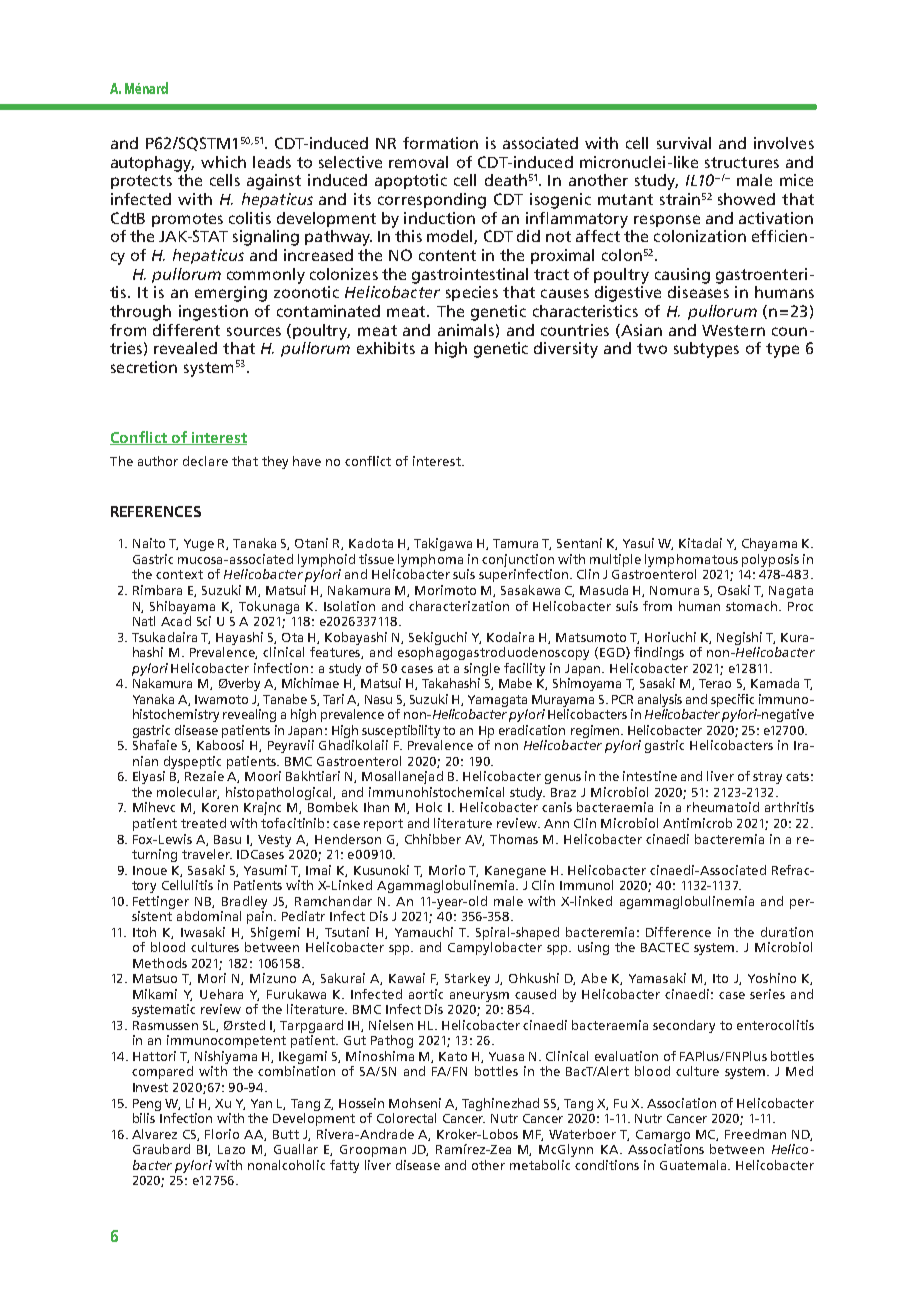 This image has width=924, height=1308. Describe the element at coordinates (424, 932) in the image. I see `Yamauchi` at that location.
